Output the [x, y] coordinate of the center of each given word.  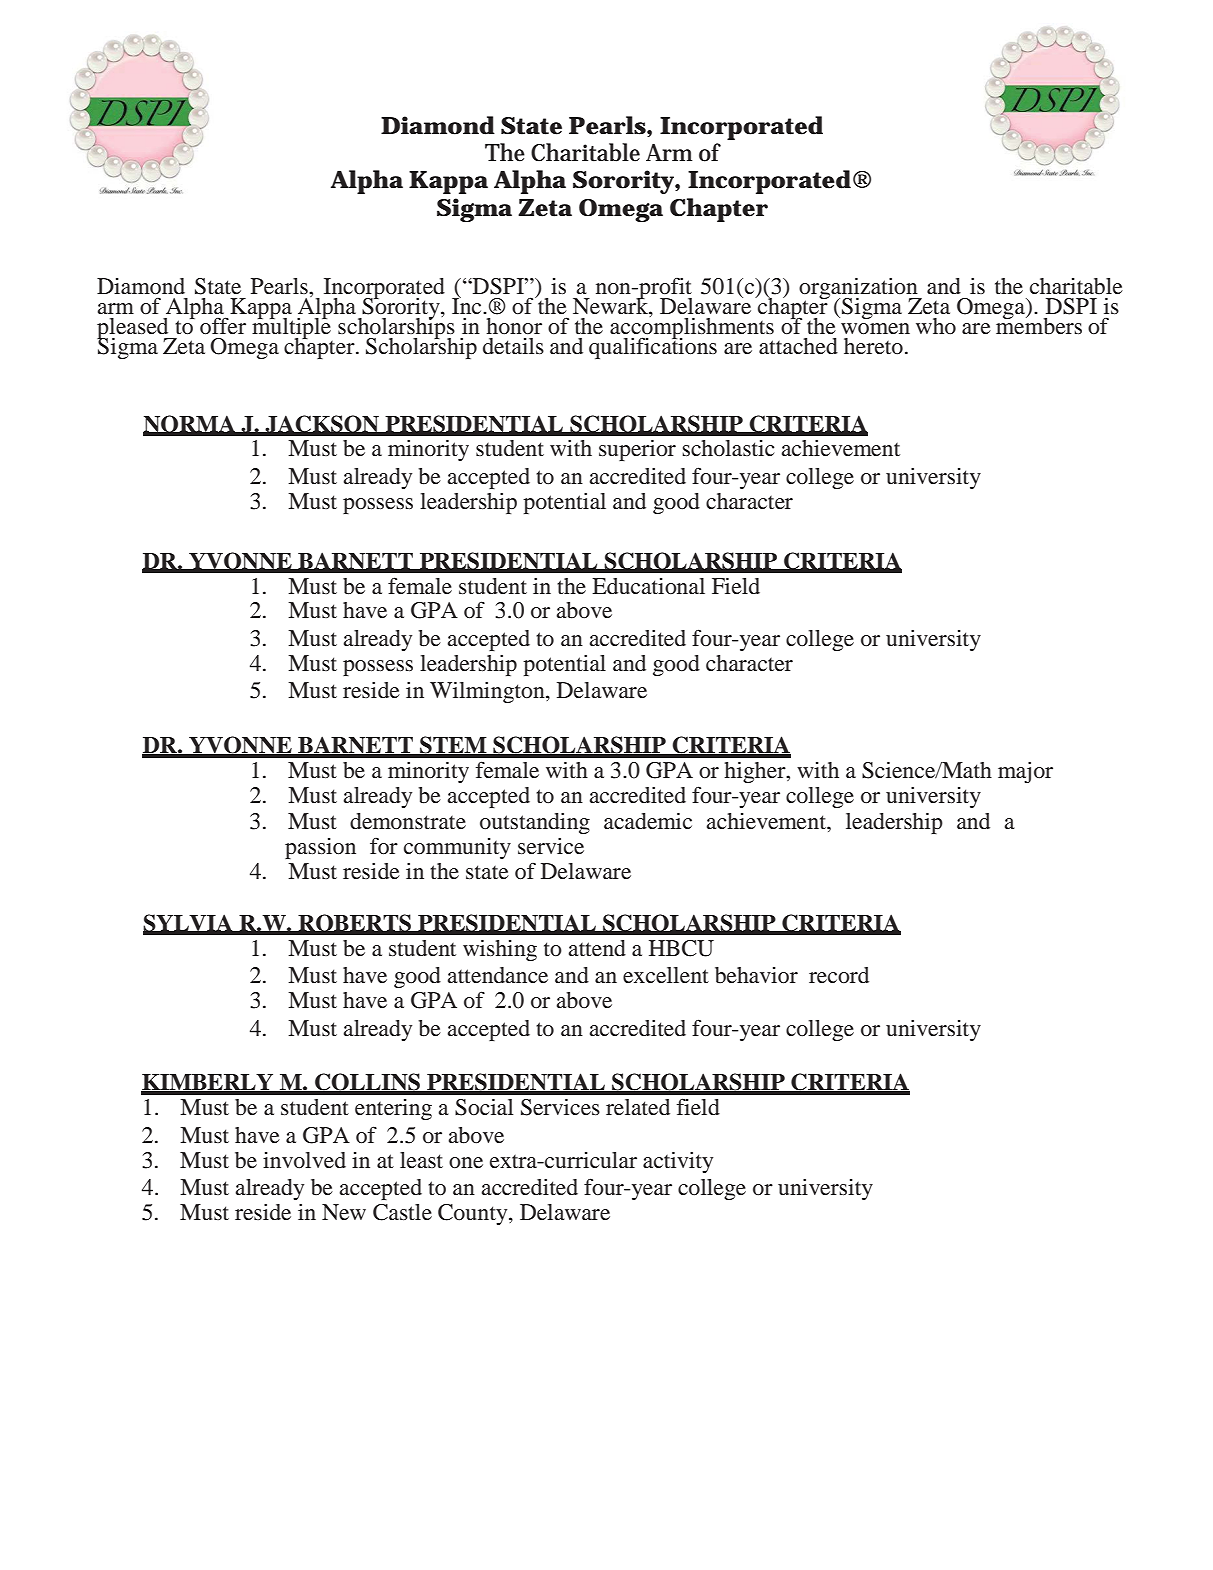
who [936, 326]
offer [223, 326]
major [1025, 772]
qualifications [653, 347]
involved [304, 1160]
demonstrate [408, 821]
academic [648, 821]
